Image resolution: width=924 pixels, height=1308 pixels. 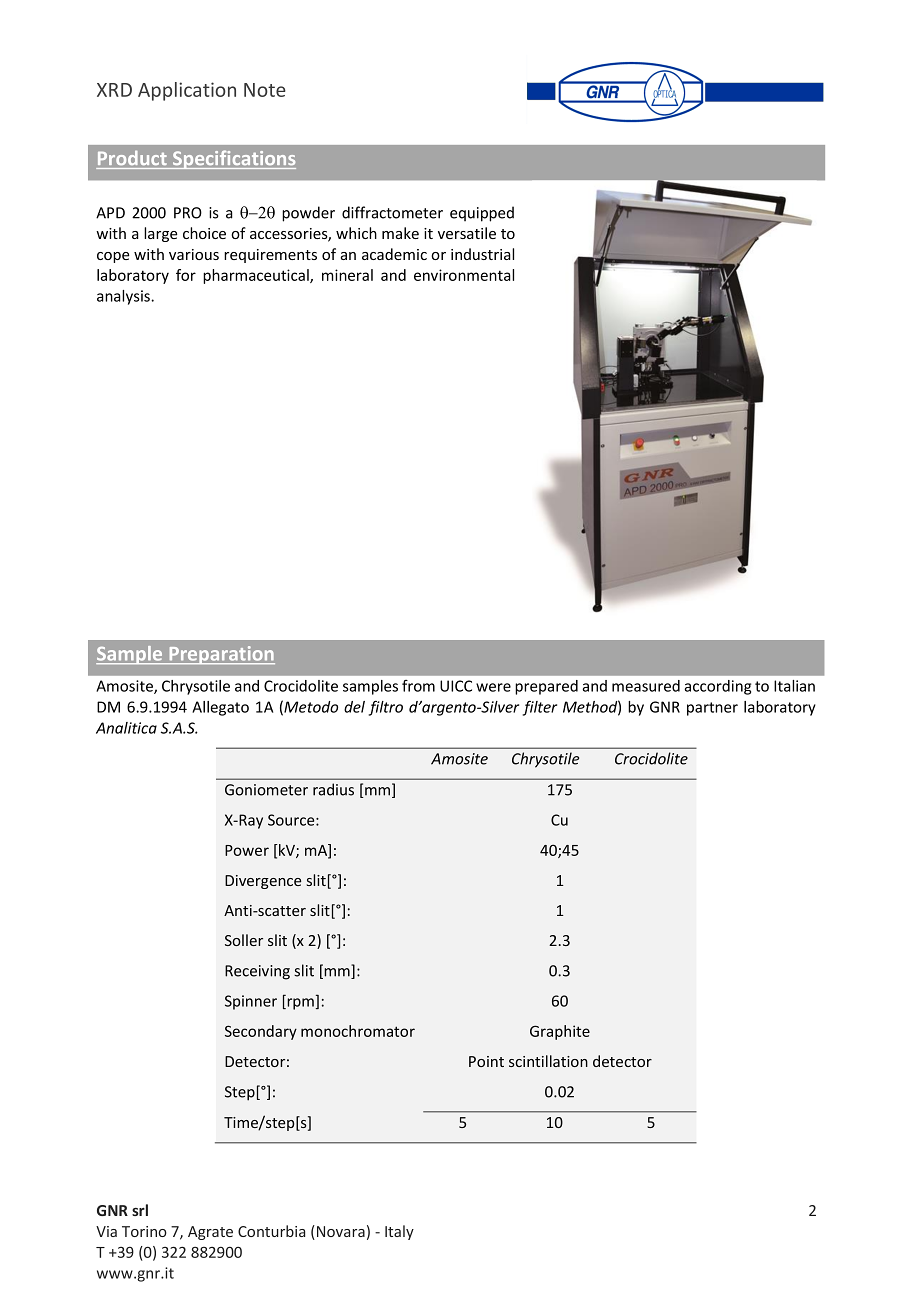 I want to click on scintillation, so click(x=548, y=1061).
